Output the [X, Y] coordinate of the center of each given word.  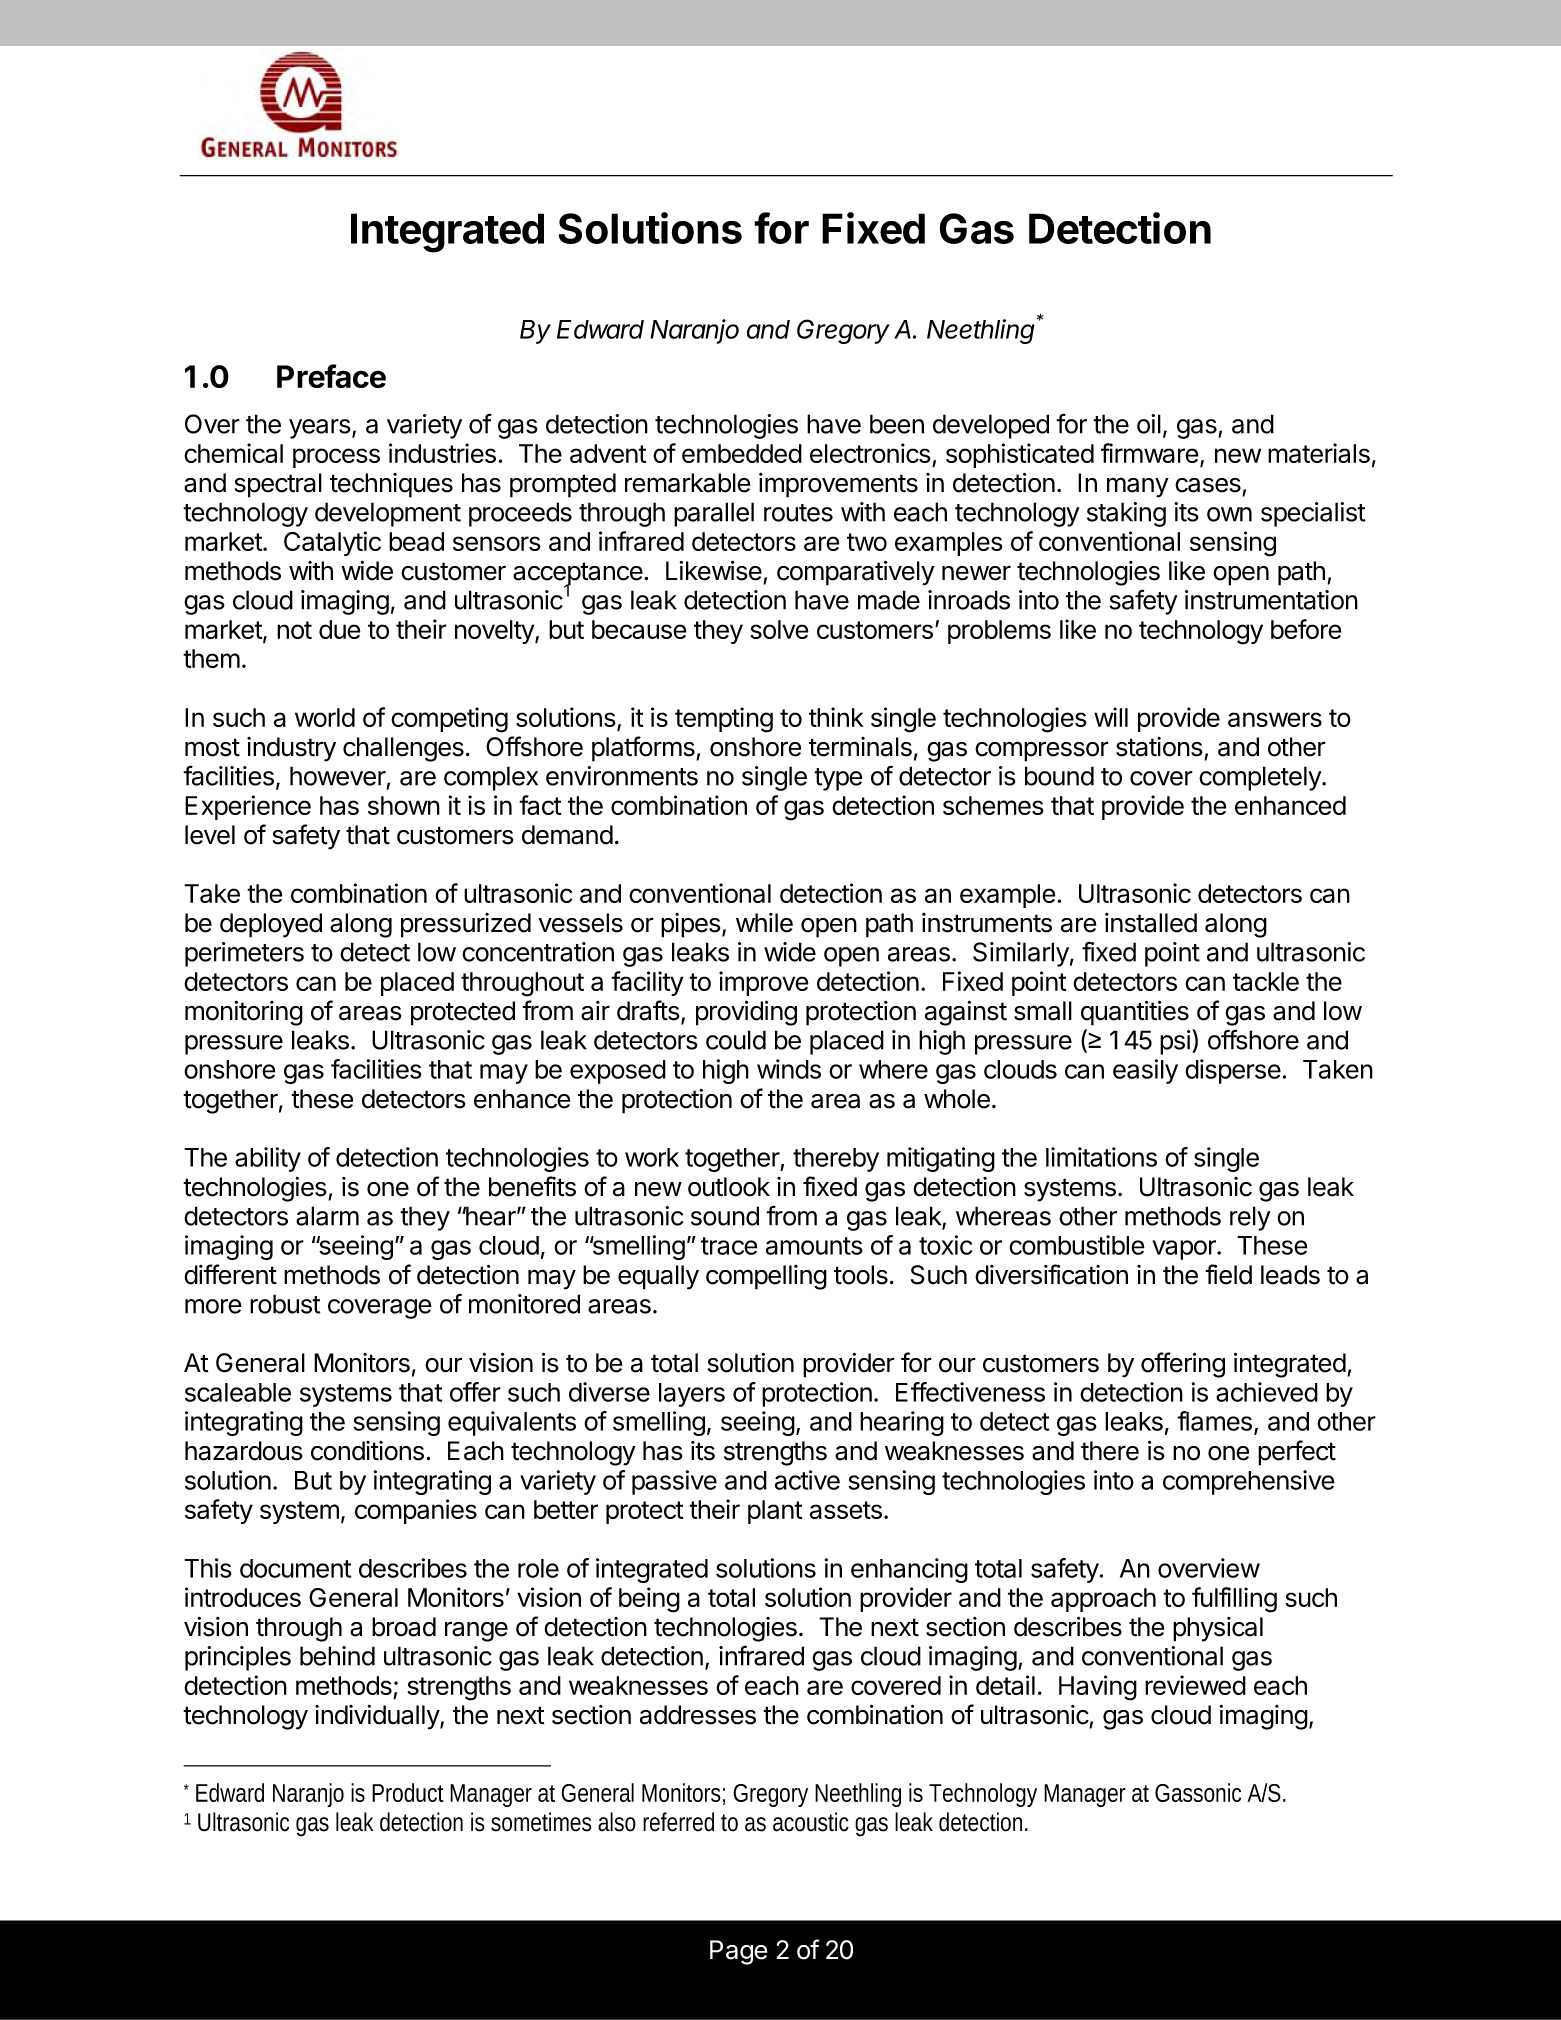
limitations [1101, 1157]
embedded [742, 453]
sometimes [541, 1822]
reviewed [1195, 1685]
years [320, 429]
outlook [729, 1187]
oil [1149, 424]
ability [268, 1159]
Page [738, 1952]
